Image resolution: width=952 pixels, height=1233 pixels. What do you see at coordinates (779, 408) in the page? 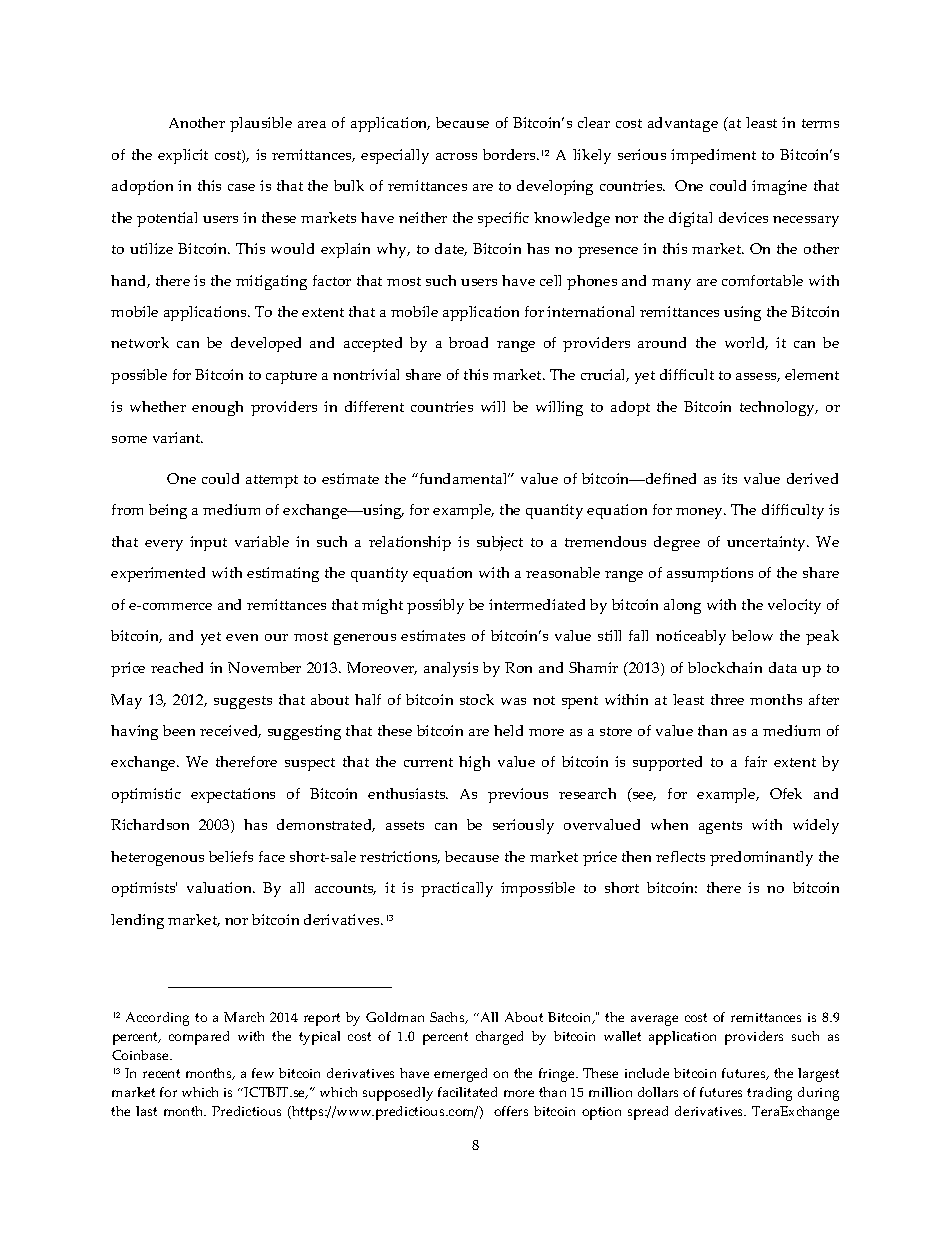
I see `technology` at bounding box center [779, 408].
